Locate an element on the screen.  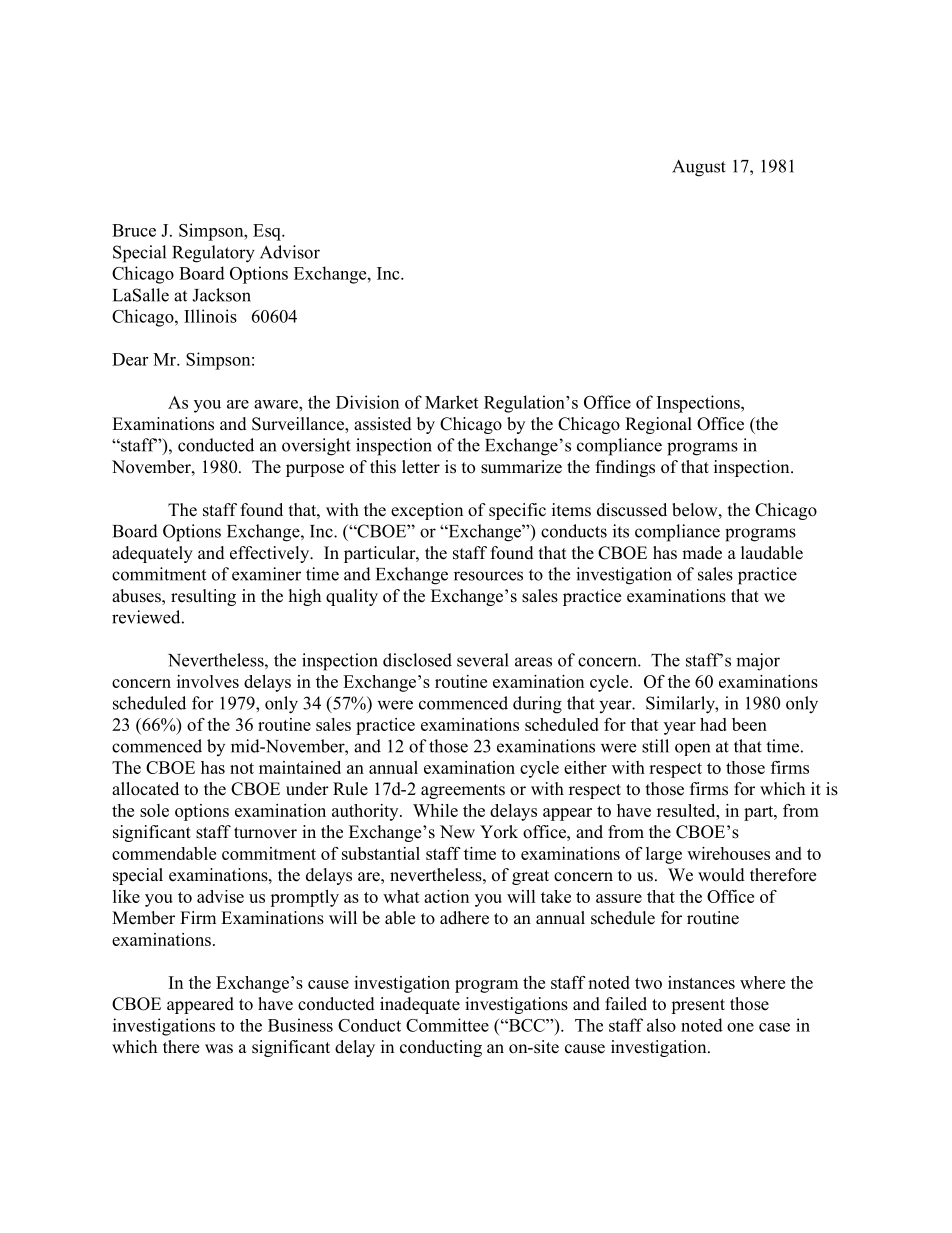
was is located at coordinates (219, 1049).
